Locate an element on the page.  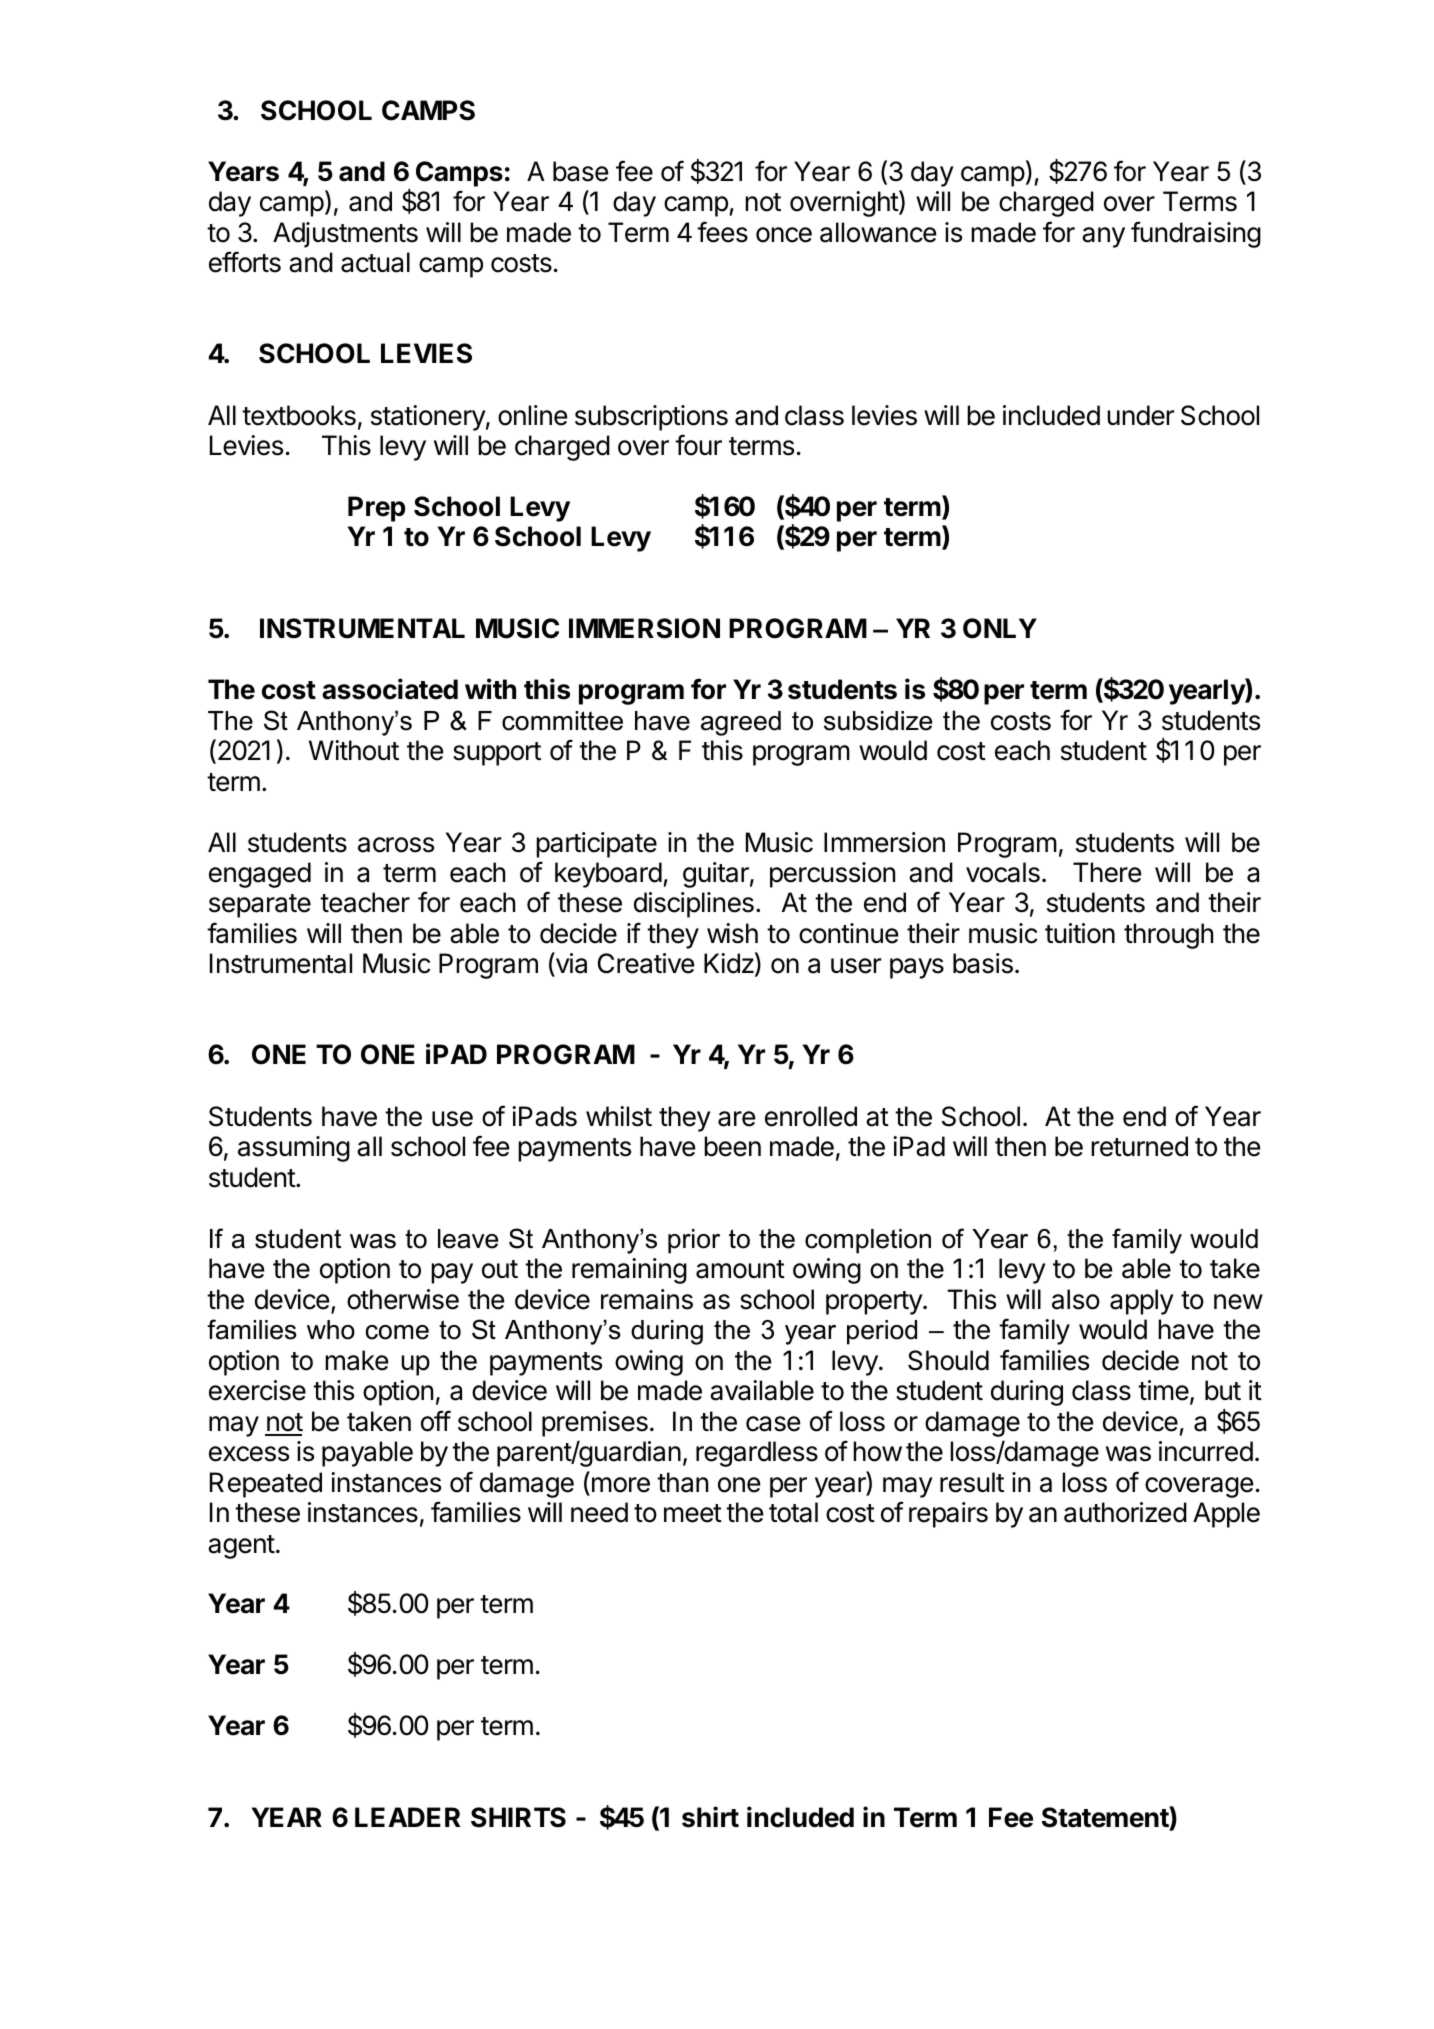
any is located at coordinates (1103, 237).
